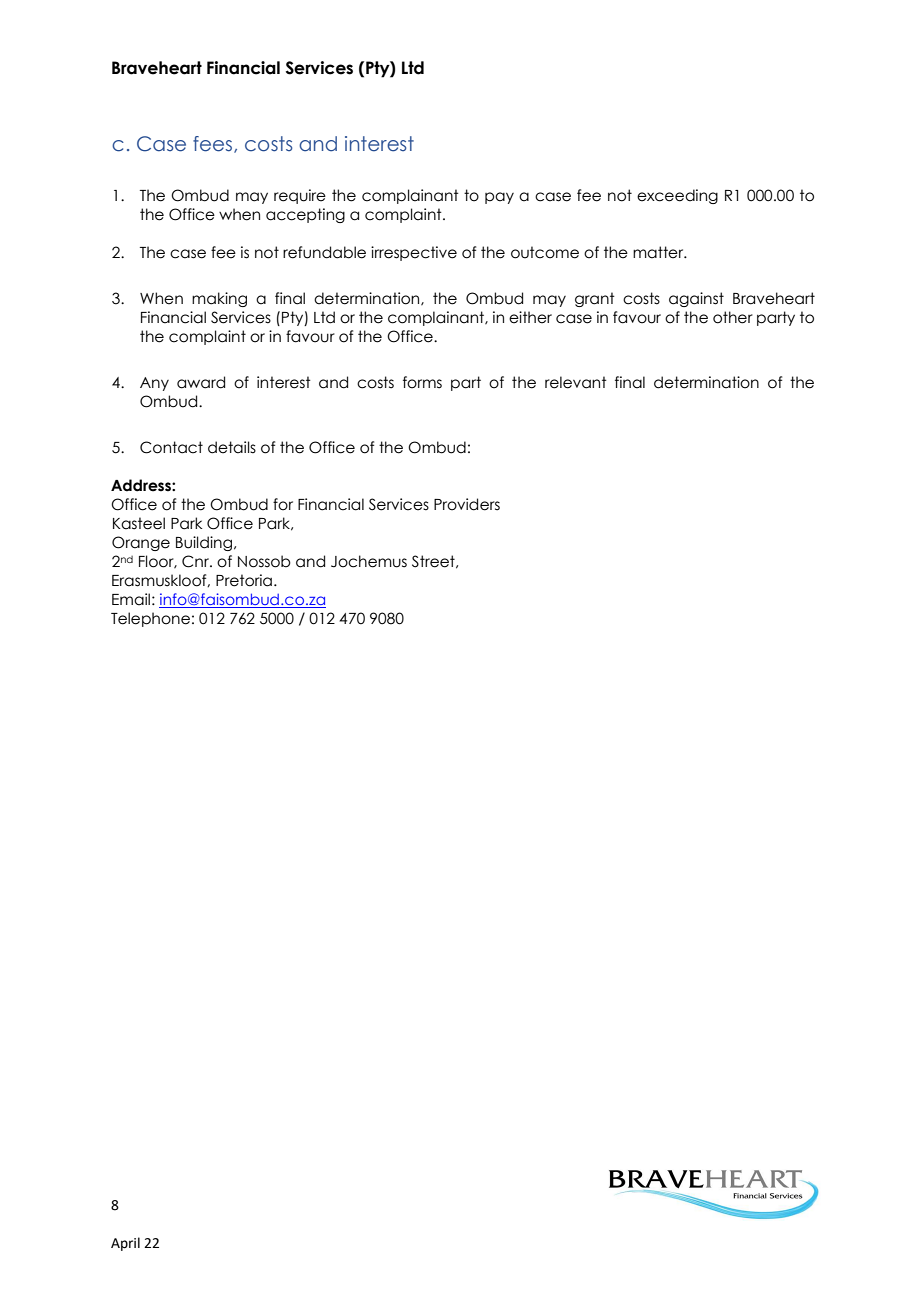 The height and width of the document is (1308, 924). I want to click on pay, so click(499, 198).
